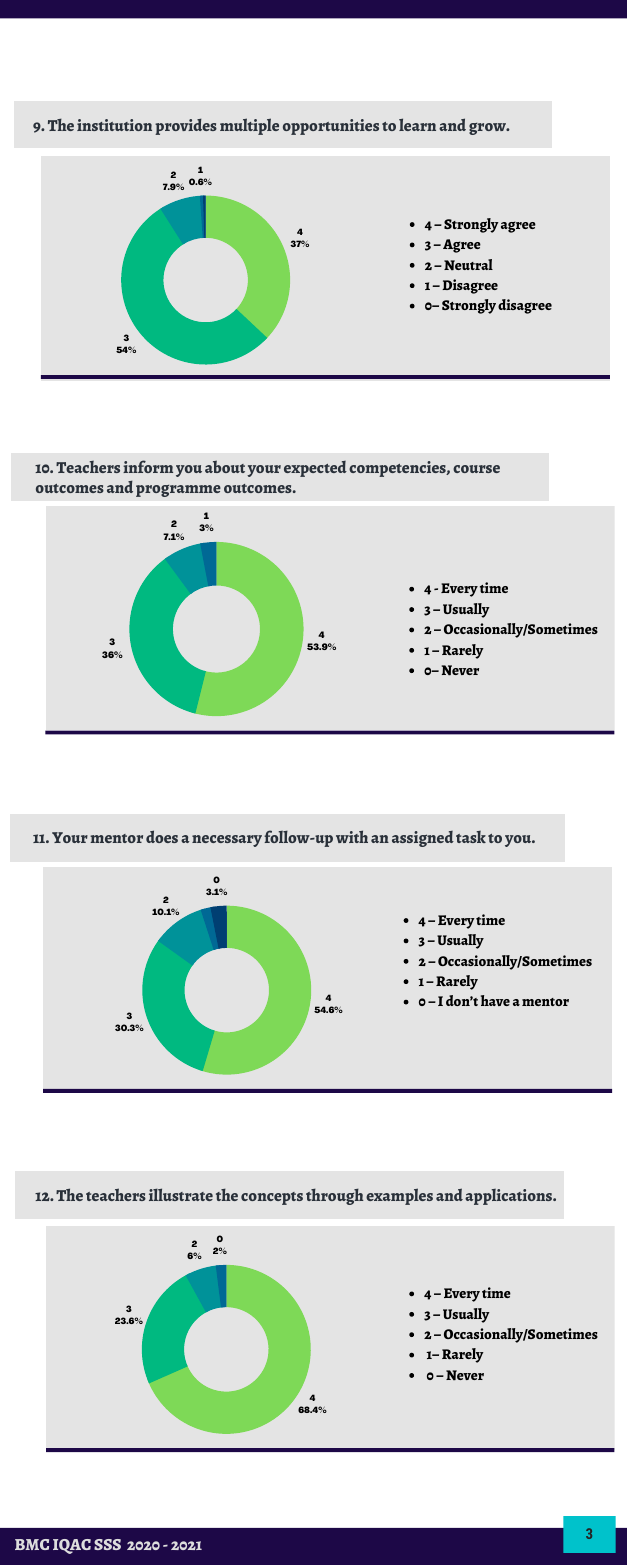 The width and height of the page is (627, 1568). Describe the element at coordinates (148, 466) in the page. I see `inform` at that location.
